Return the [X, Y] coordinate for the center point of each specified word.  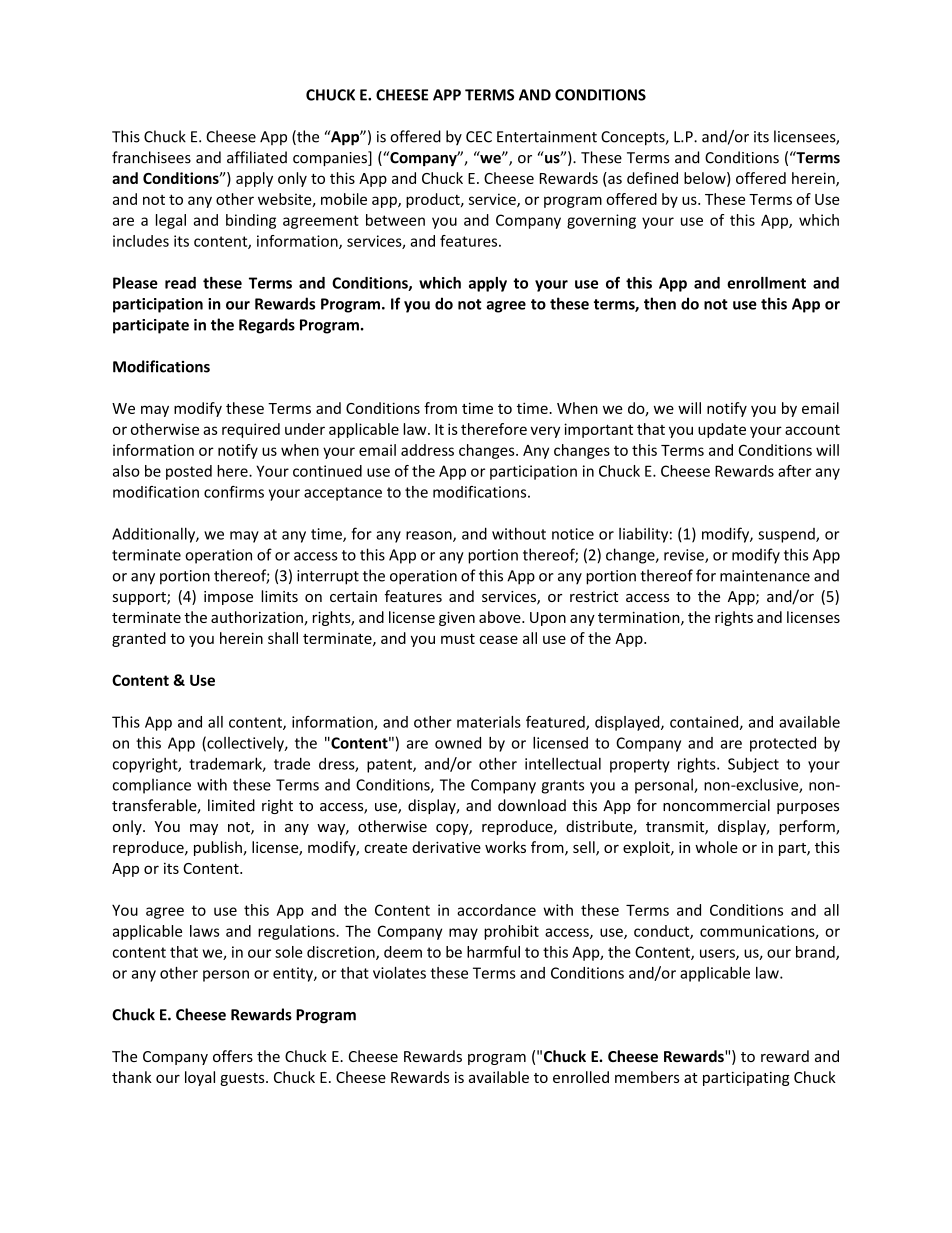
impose [228, 598]
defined [652, 178]
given [457, 619]
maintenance [765, 576]
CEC [479, 137]
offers [233, 1056]
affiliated [257, 157]
